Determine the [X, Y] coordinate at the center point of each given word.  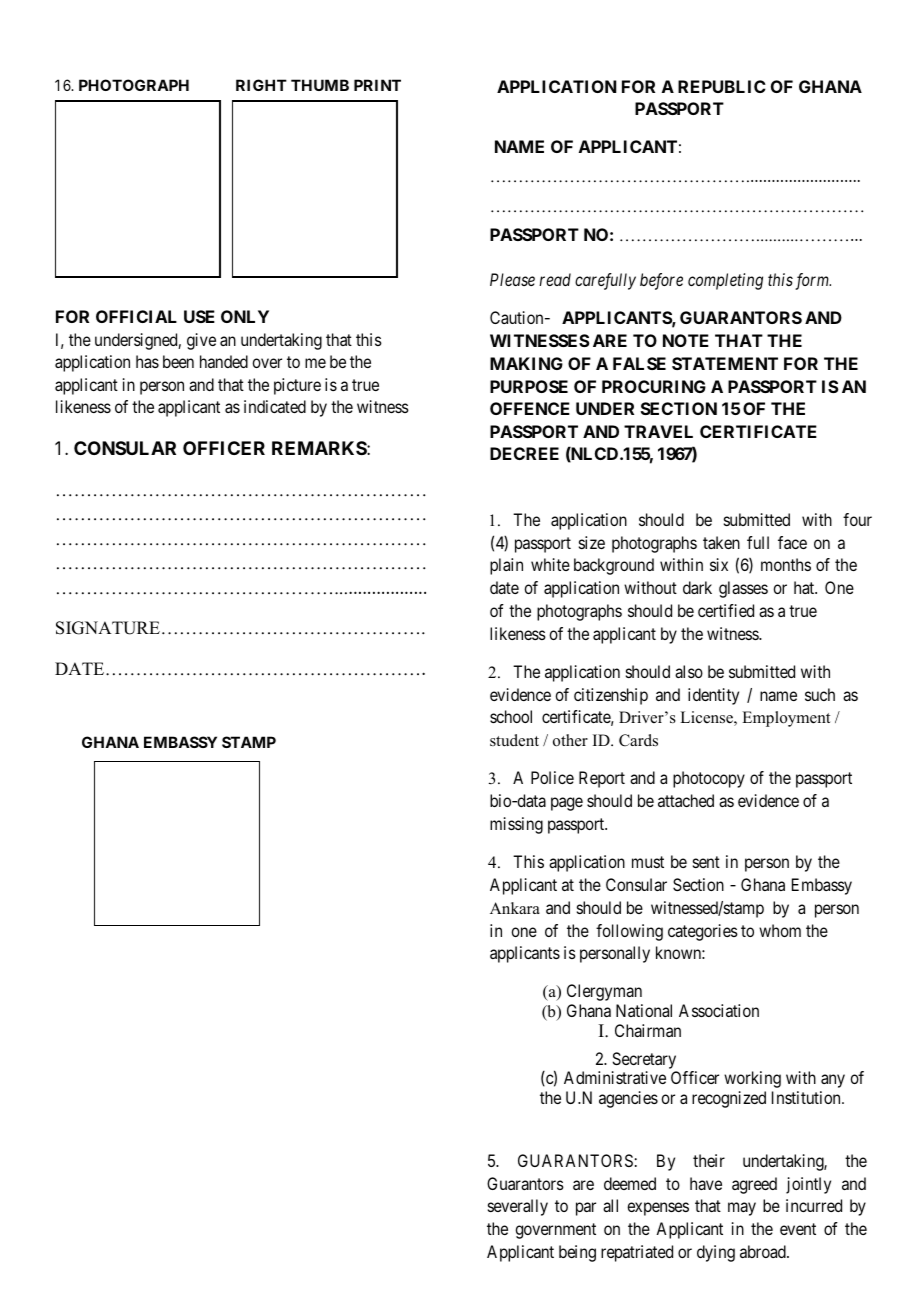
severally [518, 1207]
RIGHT [261, 85]
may [742, 1209]
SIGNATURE [108, 628]
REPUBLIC [722, 86]
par [586, 1209]
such [820, 694]
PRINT [377, 85]
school [511, 716]
